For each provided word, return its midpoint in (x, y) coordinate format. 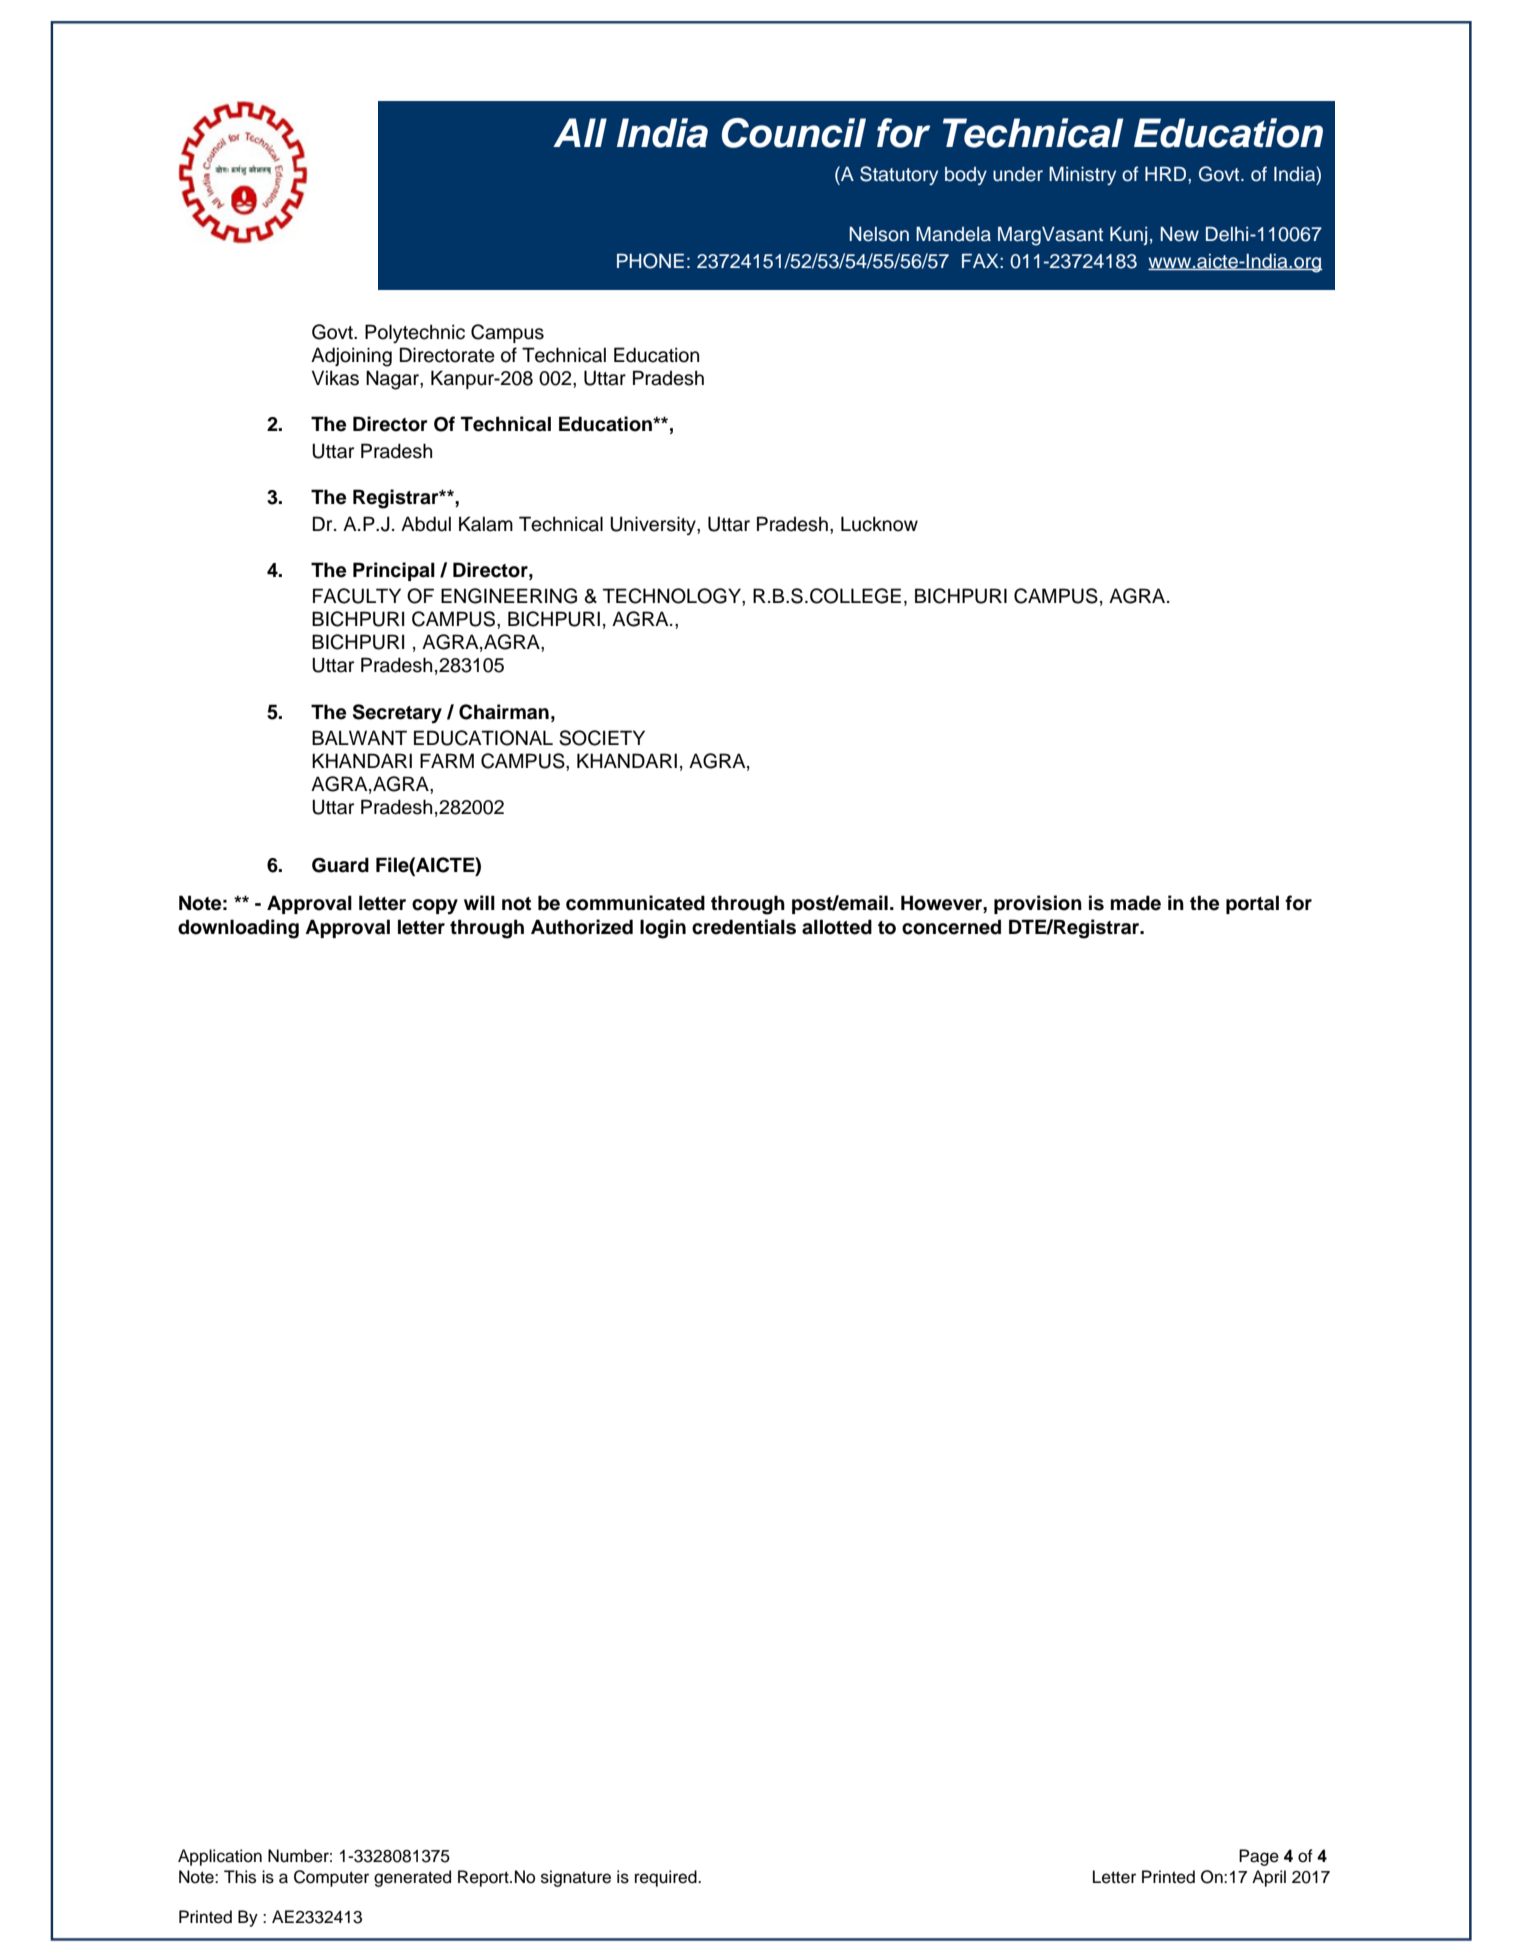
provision (1038, 904)
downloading (238, 929)
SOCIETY (602, 738)
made (1136, 903)
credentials (744, 927)
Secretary (397, 714)
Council (794, 133)
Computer (331, 1878)
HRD (1167, 174)
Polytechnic (415, 334)
